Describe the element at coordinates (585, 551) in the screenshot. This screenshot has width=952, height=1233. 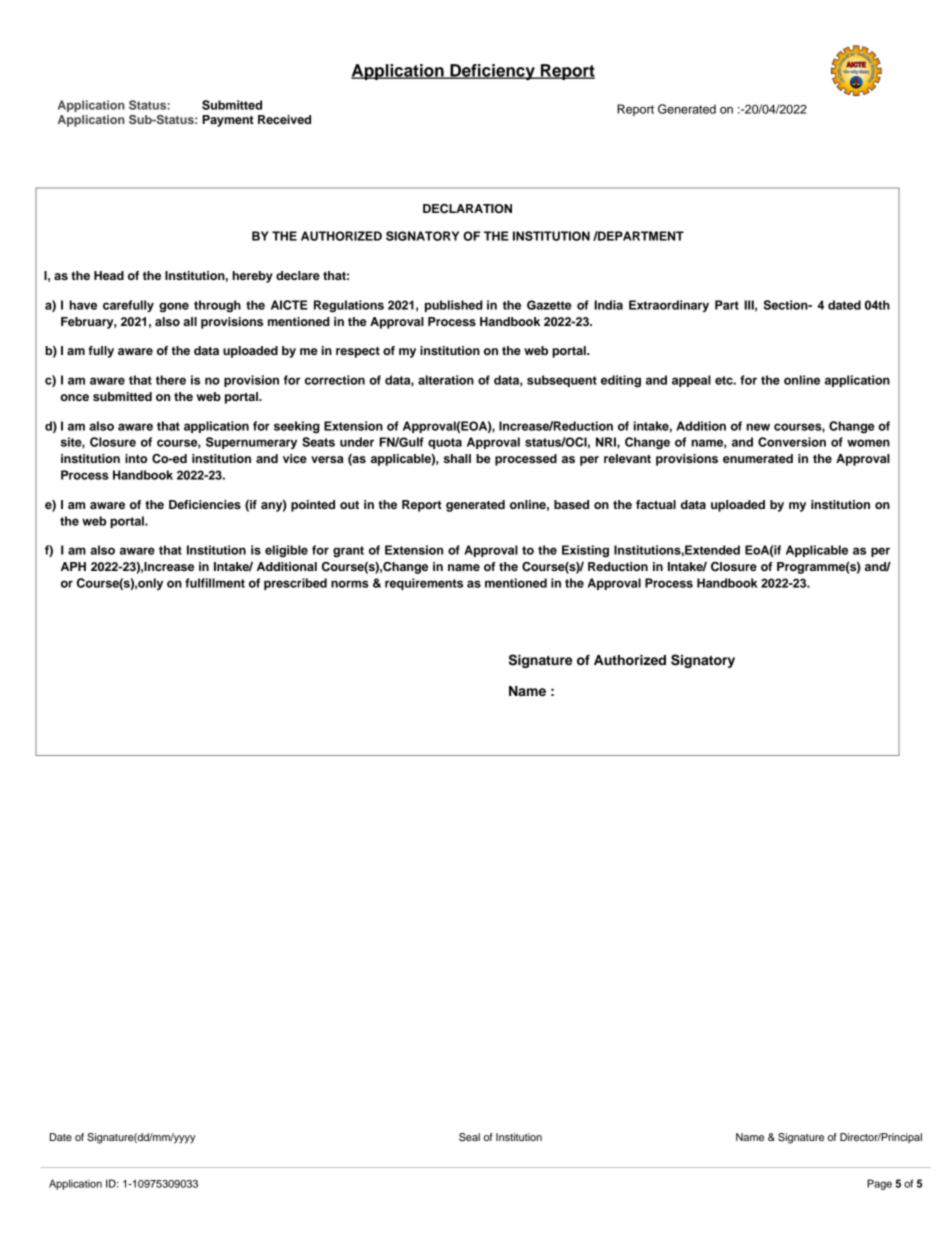
I see `Existing` at that location.
